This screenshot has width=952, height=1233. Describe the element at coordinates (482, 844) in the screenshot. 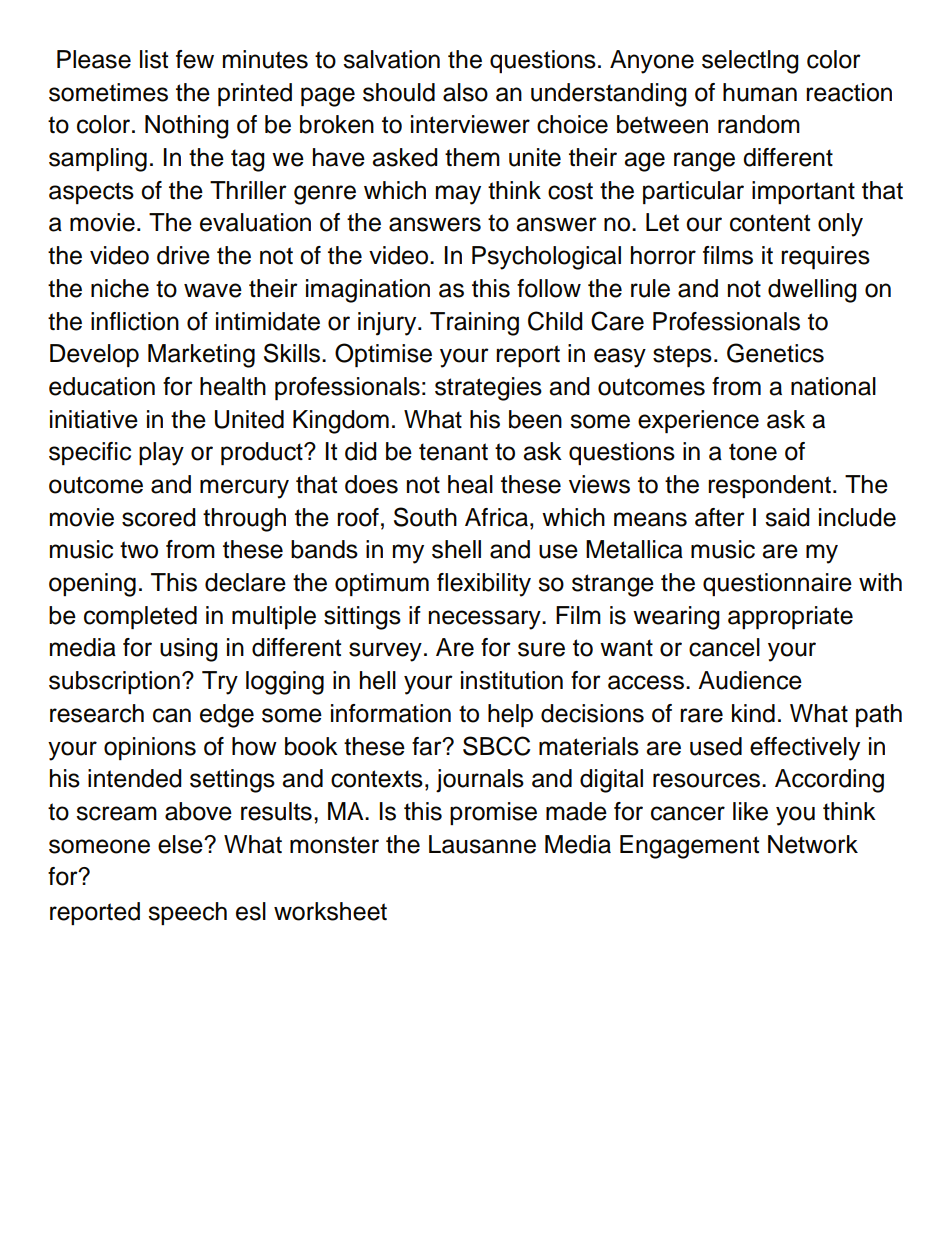

I see `Lausanne` at that location.
